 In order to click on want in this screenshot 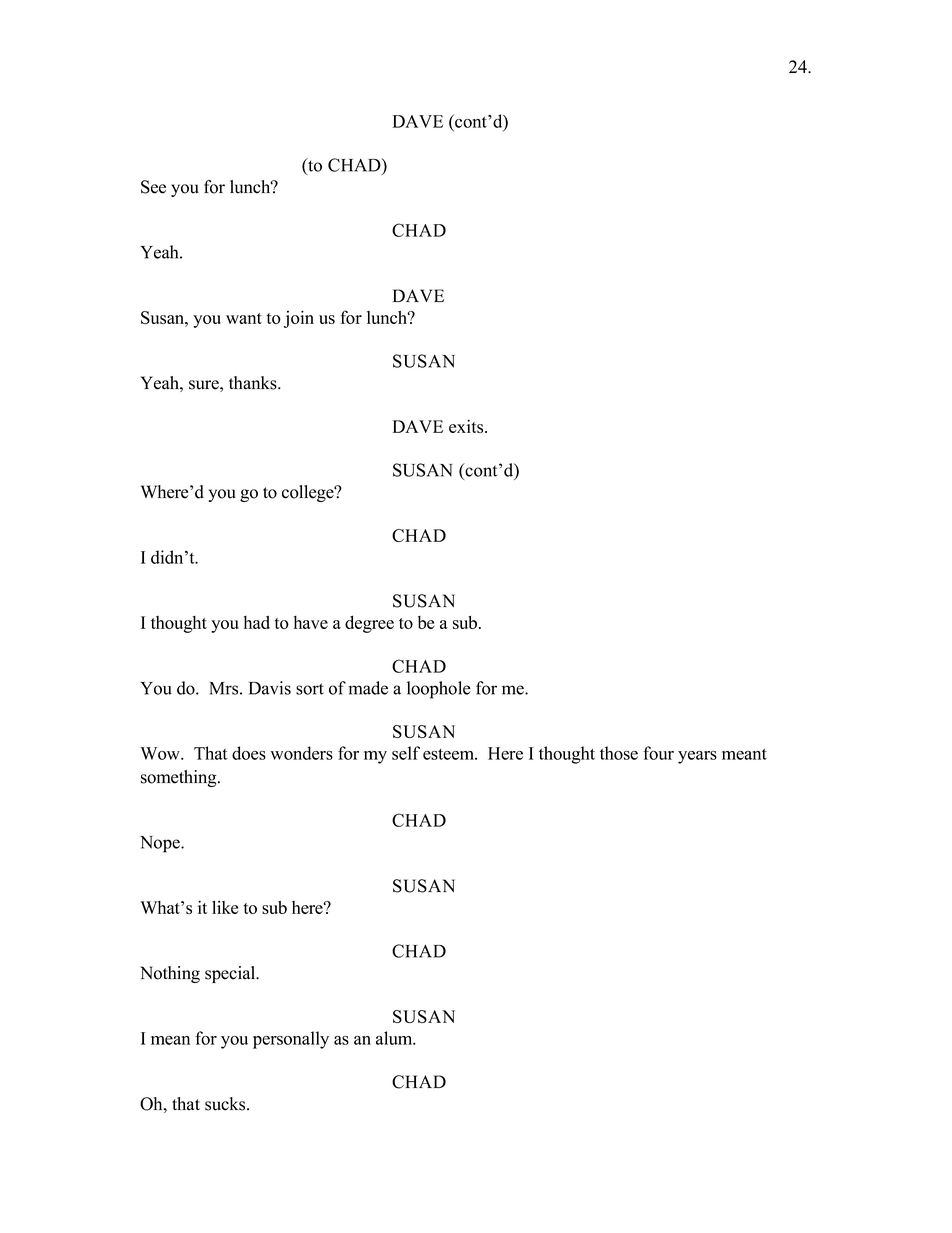, I will do `click(244, 318)`.
